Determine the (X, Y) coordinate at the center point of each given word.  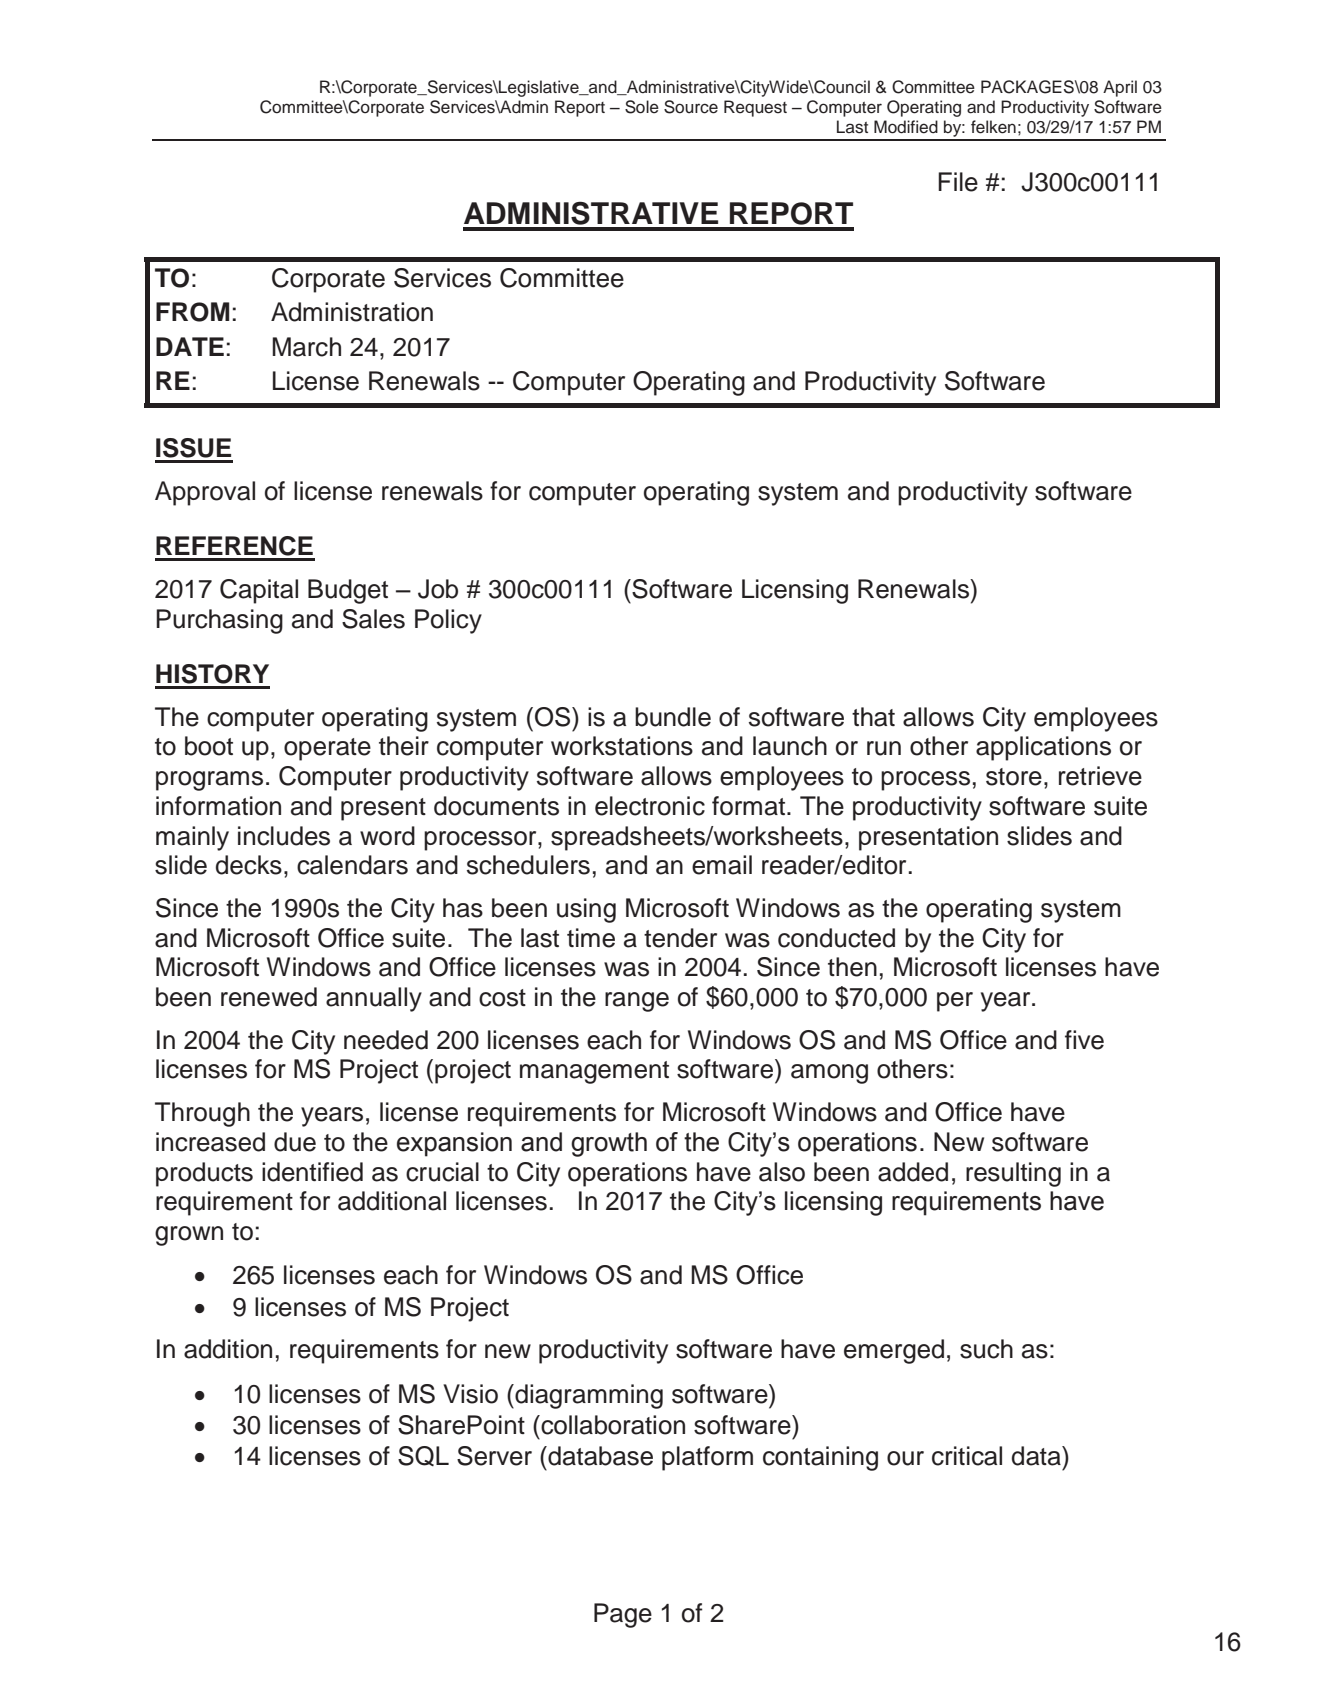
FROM (192, 312)
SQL (423, 1456)
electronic (650, 806)
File (958, 182)
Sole (642, 107)
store (1014, 777)
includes (284, 836)
